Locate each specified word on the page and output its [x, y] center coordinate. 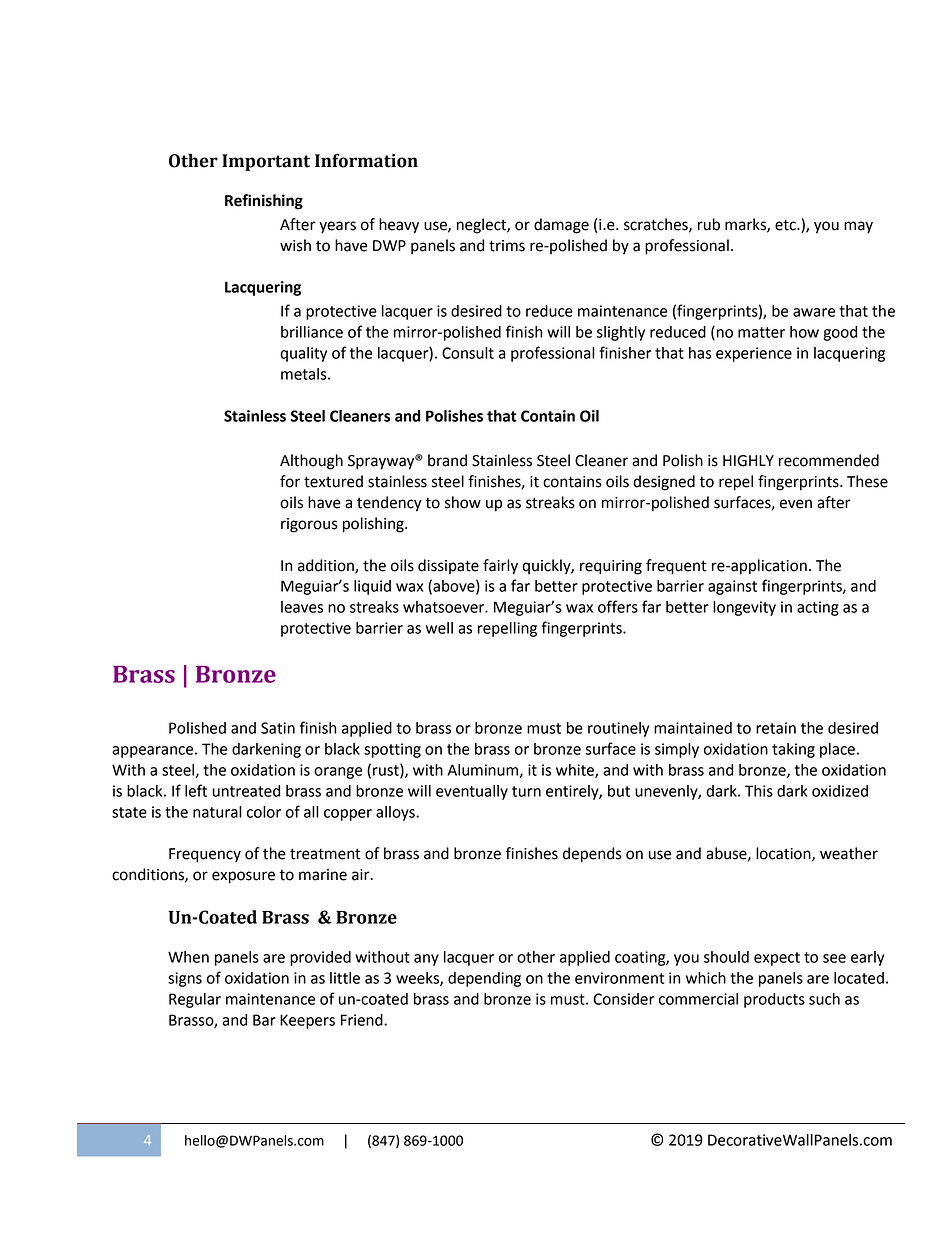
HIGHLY [748, 461]
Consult [468, 353]
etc [786, 225]
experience [754, 354]
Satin [278, 728]
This [759, 791]
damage [561, 226]
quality [303, 354]
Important [266, 162]
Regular [195, 1000]
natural [217, 812]
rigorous [309, 525]
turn [526, 791]
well [439, 628]
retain [776, 728]
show [463, 502]
